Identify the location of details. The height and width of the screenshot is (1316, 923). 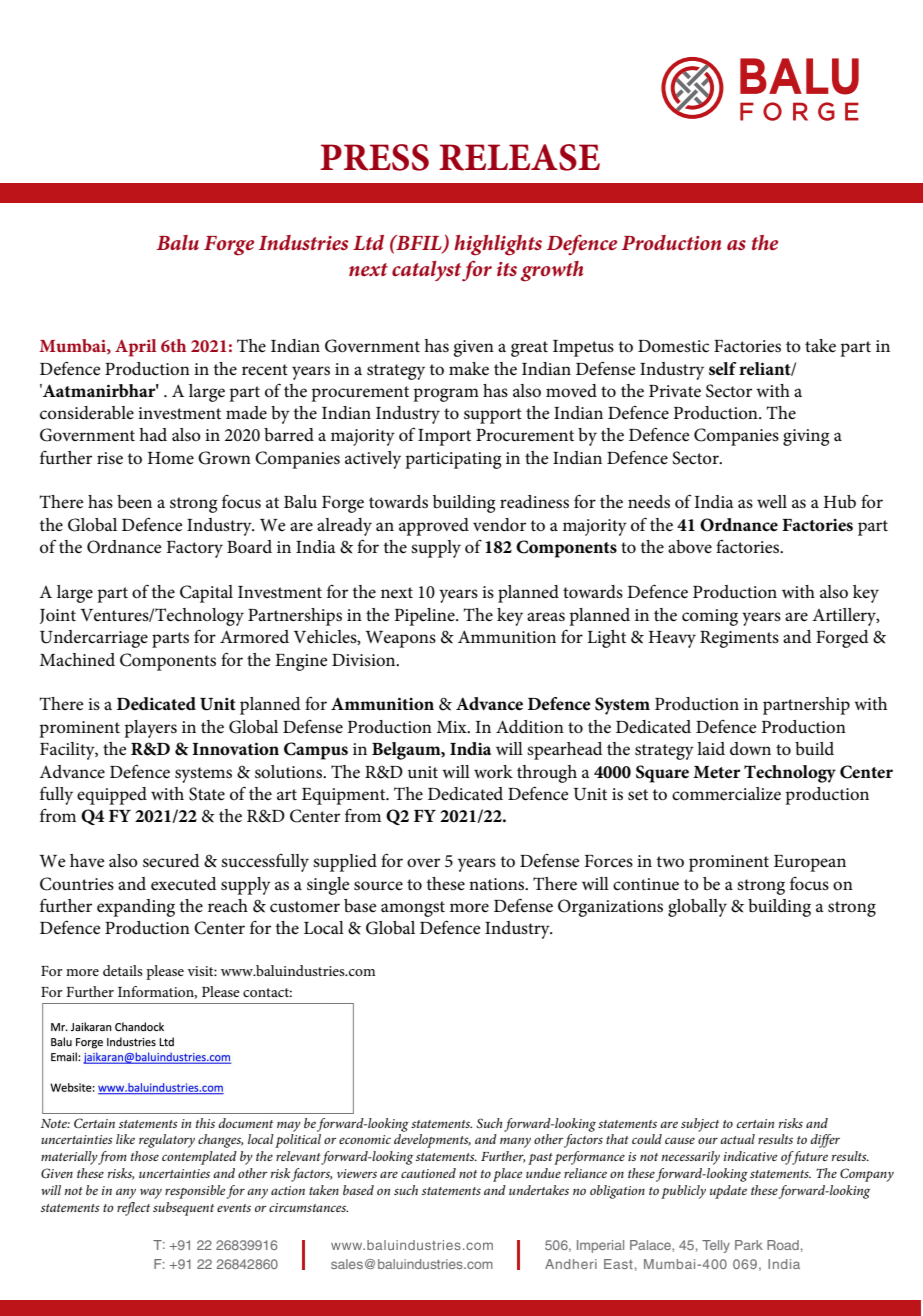
(123, 970).
